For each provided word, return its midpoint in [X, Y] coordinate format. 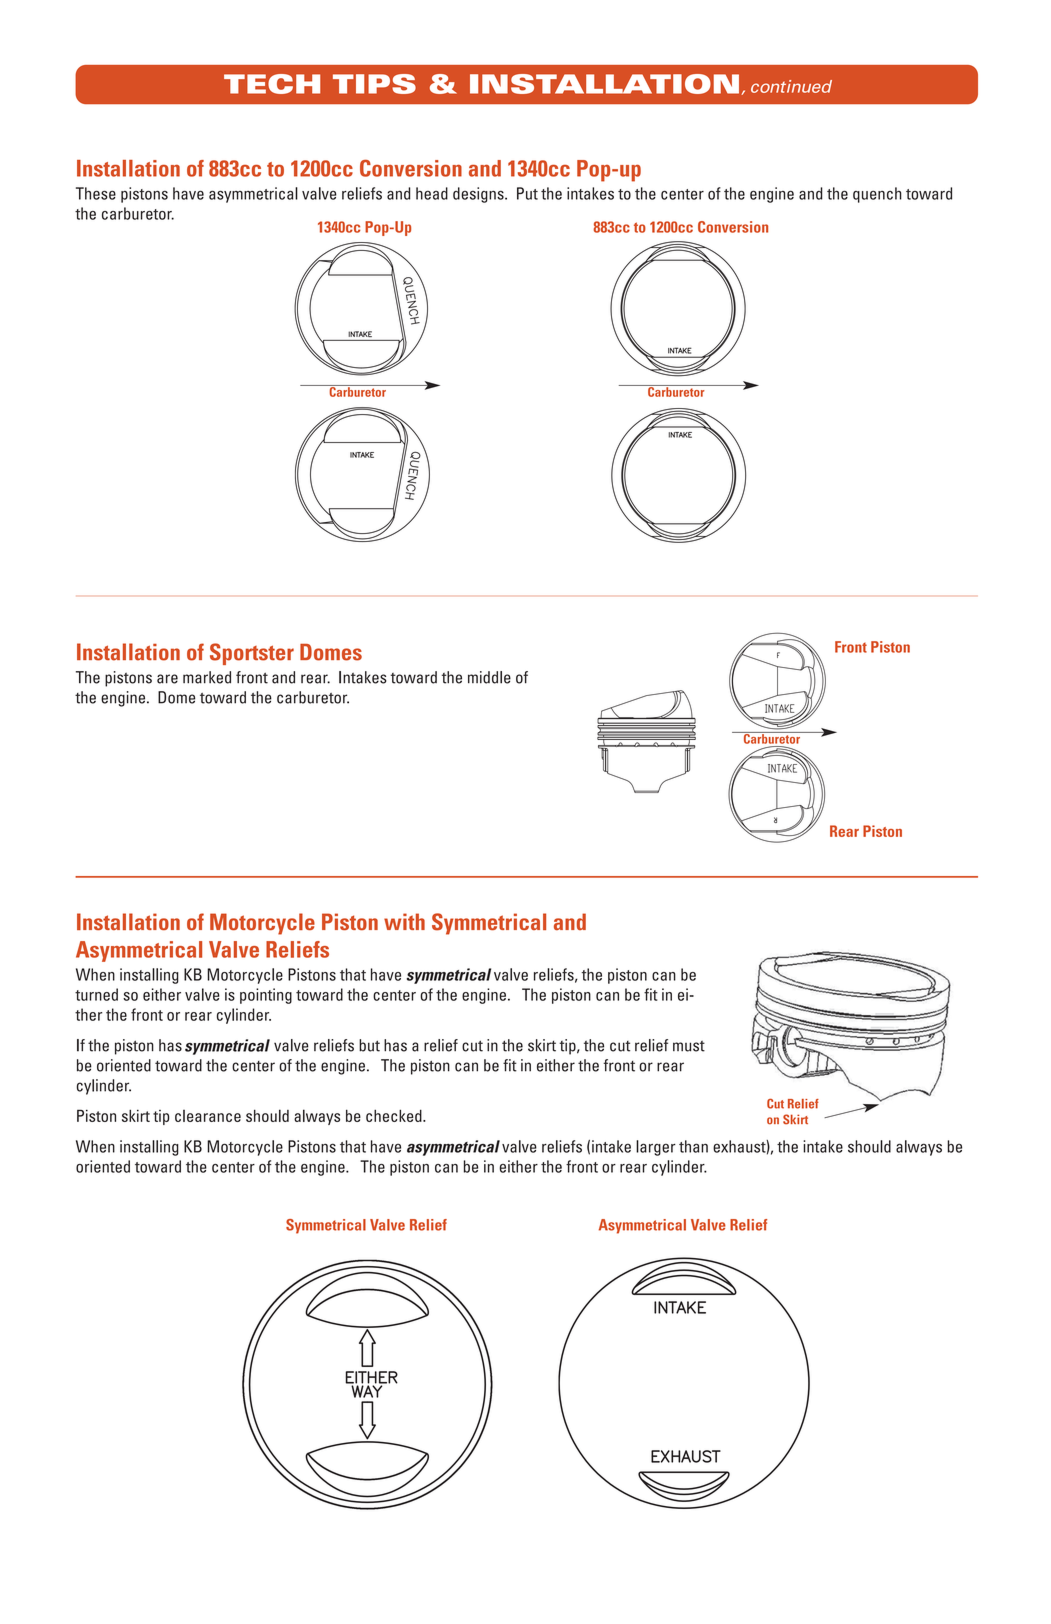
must [689, 1046]
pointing [266, 996]
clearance [208, 1116]
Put [527, 193]
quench [877, 195]
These [96, 193]
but [369, 1045]
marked [207, 677]
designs [479, 195]
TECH [272, 84]
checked [395, 1115]
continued [791, 86]
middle [489, 677]
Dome [176, 697]
